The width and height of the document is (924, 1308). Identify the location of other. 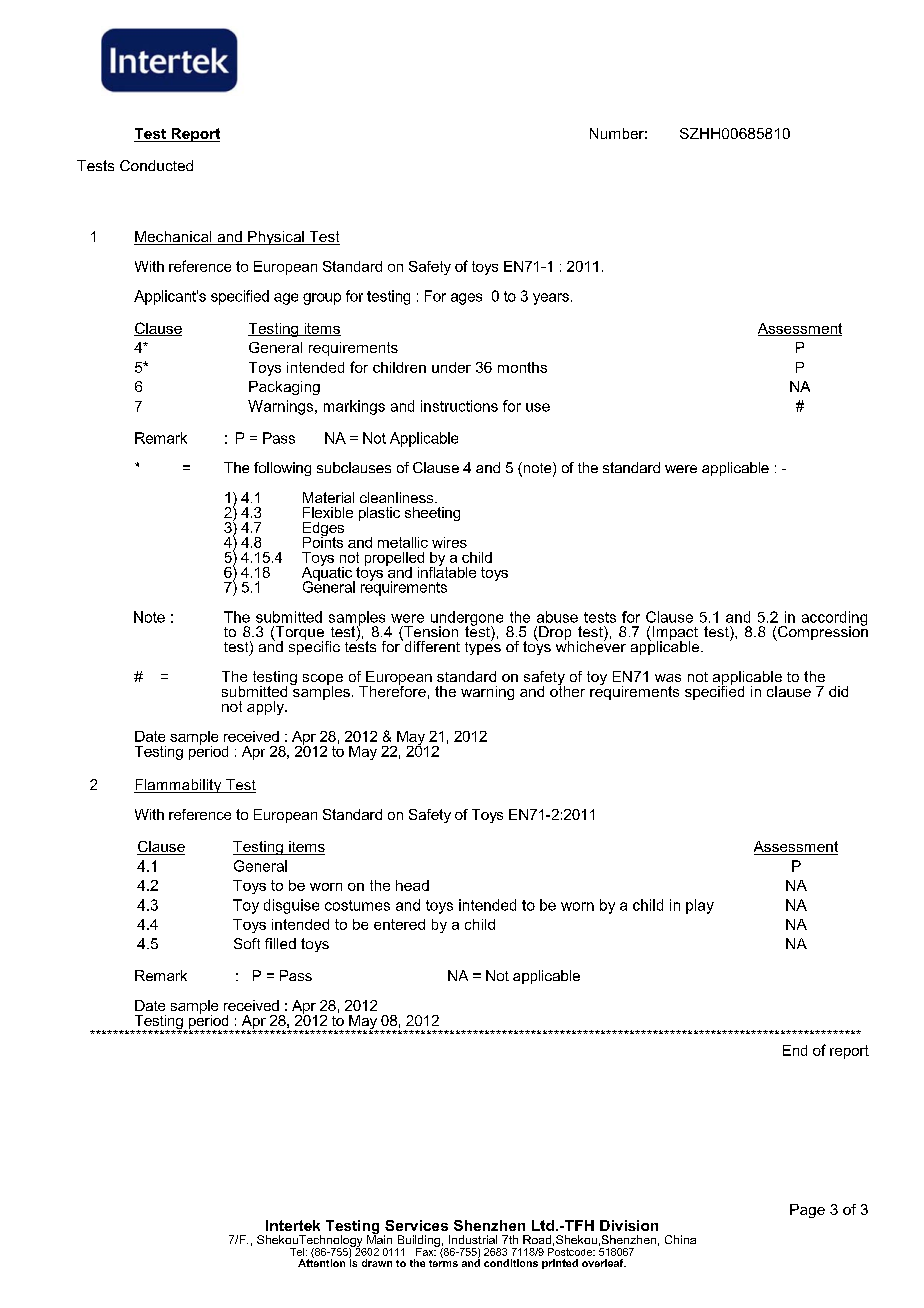
(567, 690).
